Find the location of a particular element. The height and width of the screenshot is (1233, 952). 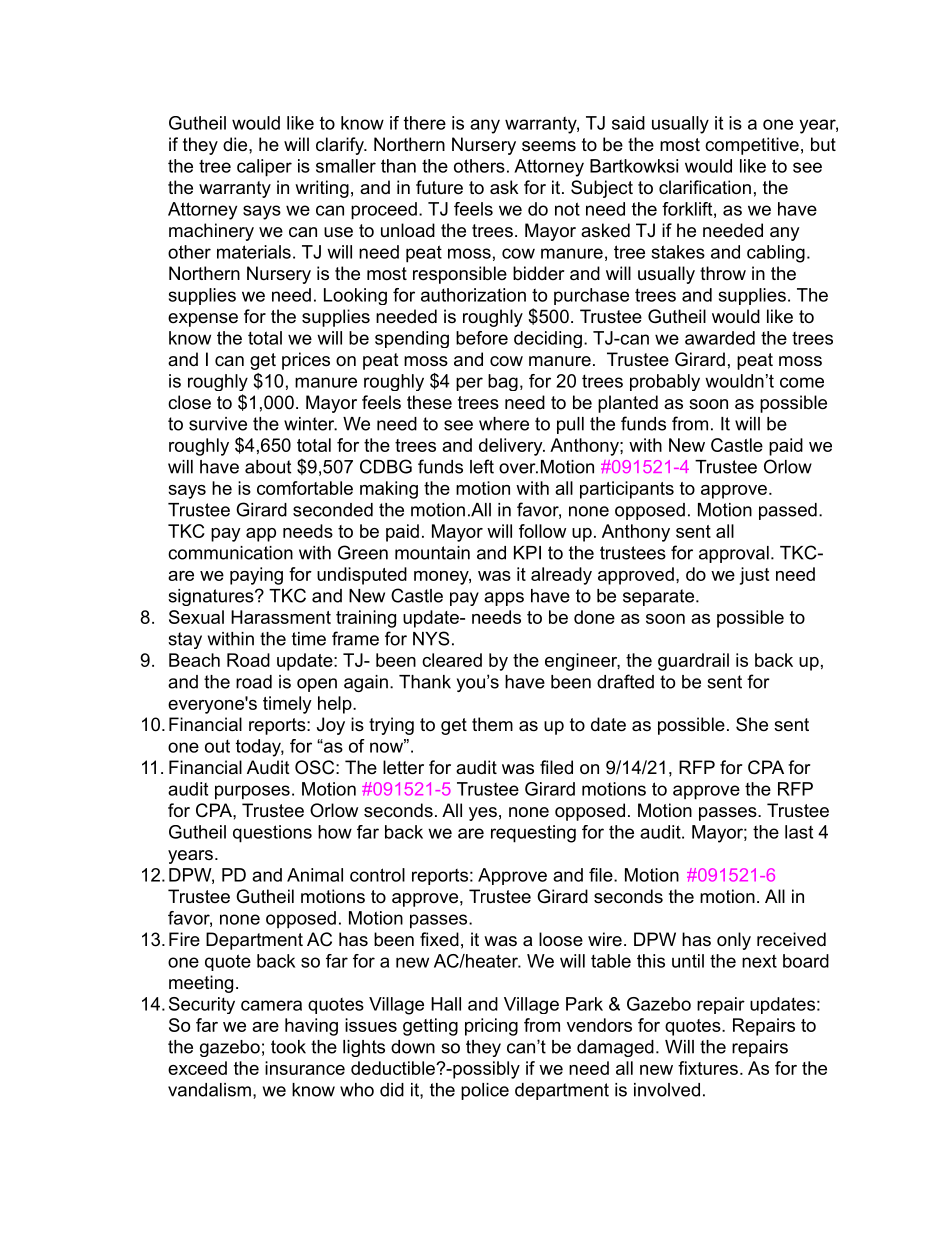

fixtures is located at coordinates (708, 1068).
